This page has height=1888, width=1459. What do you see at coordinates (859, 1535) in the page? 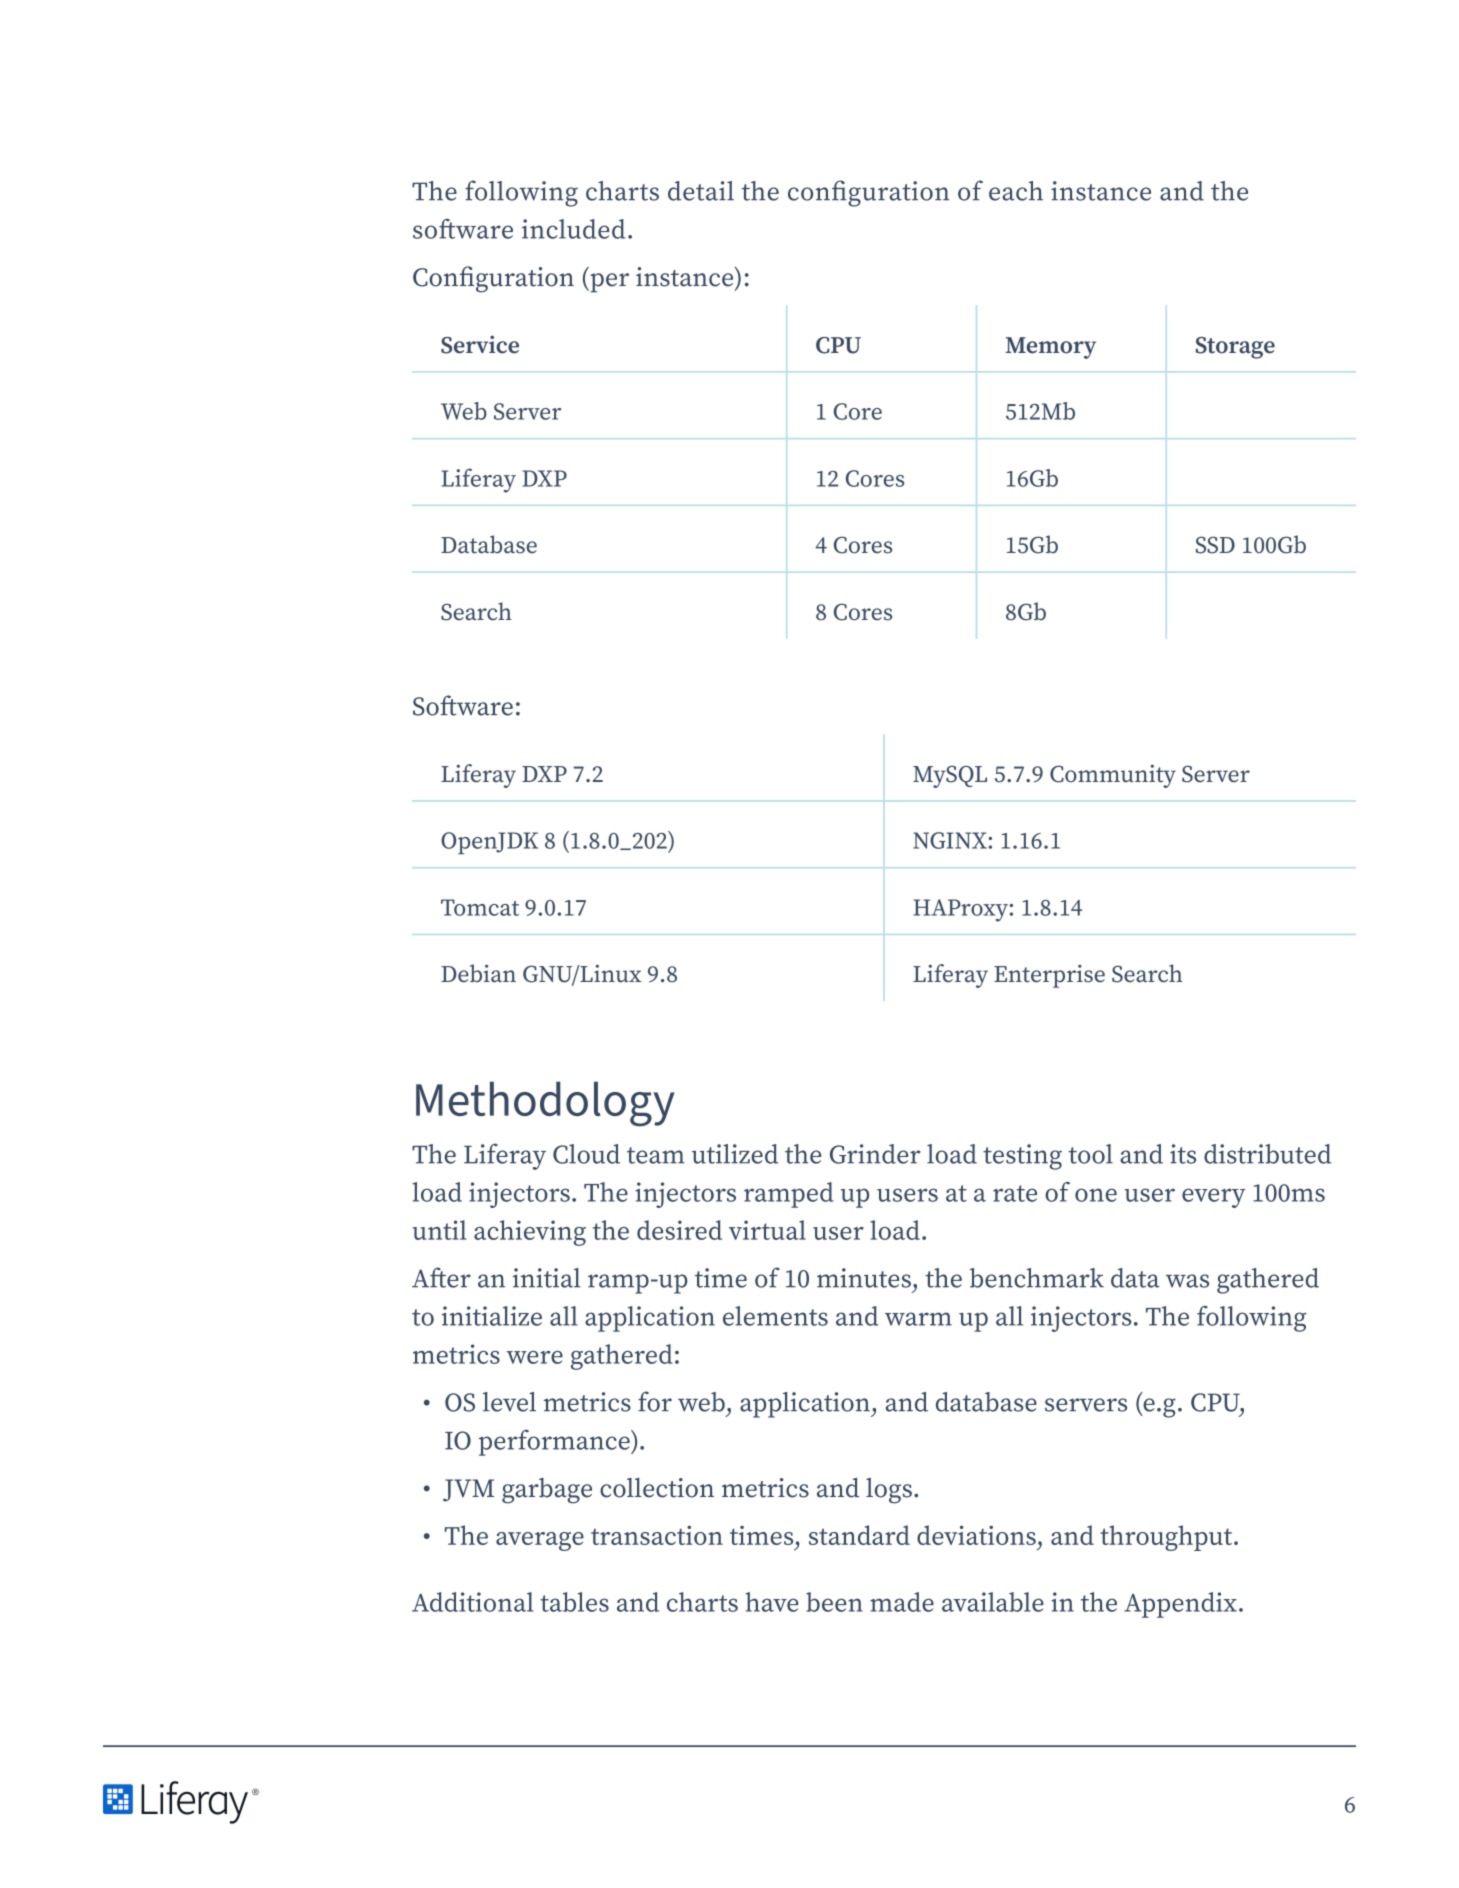
I see `standard` at bounding box center [859, 1535].
